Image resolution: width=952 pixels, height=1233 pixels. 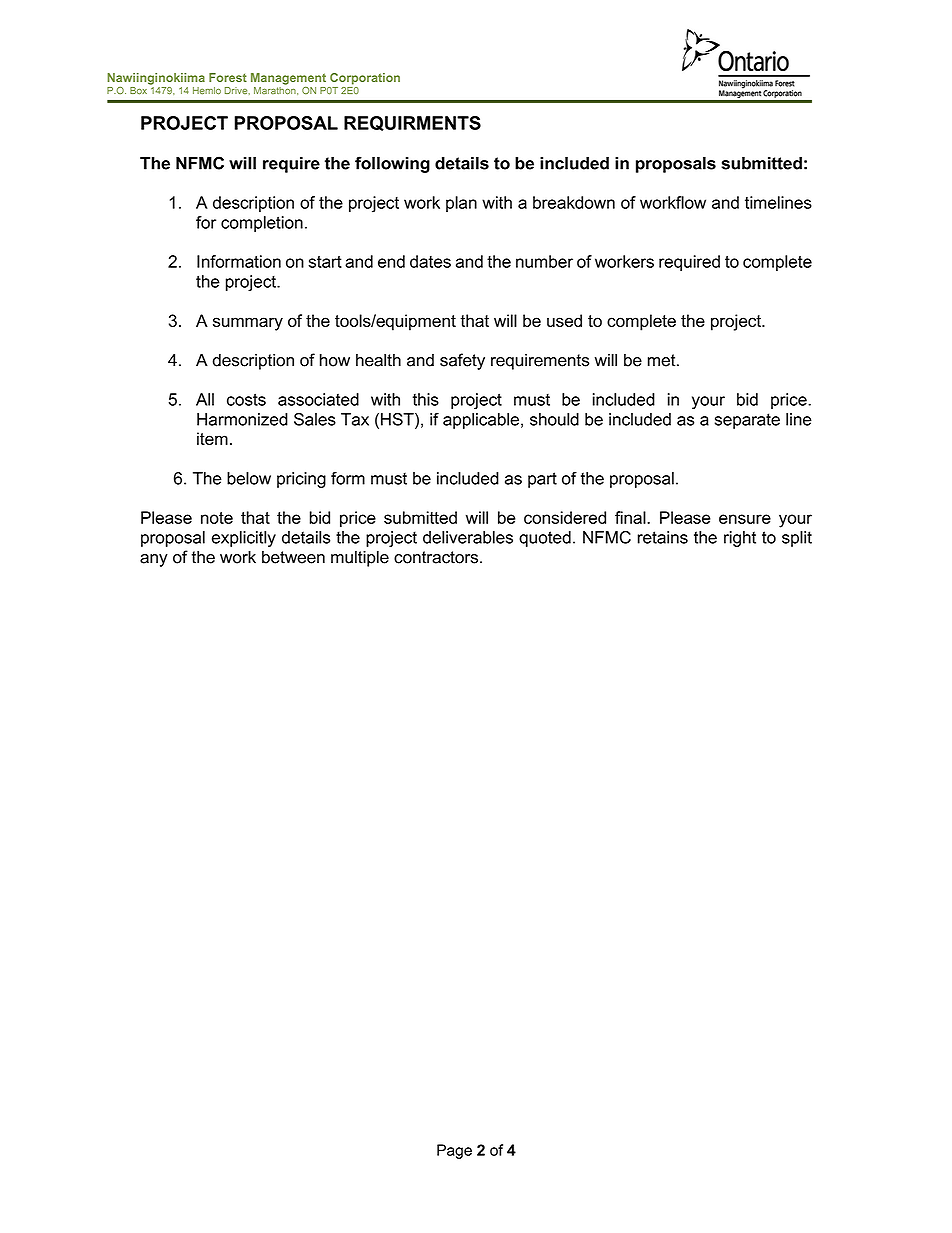 I want to click on REQUIRMENTS, so click(x=412, y=123).
